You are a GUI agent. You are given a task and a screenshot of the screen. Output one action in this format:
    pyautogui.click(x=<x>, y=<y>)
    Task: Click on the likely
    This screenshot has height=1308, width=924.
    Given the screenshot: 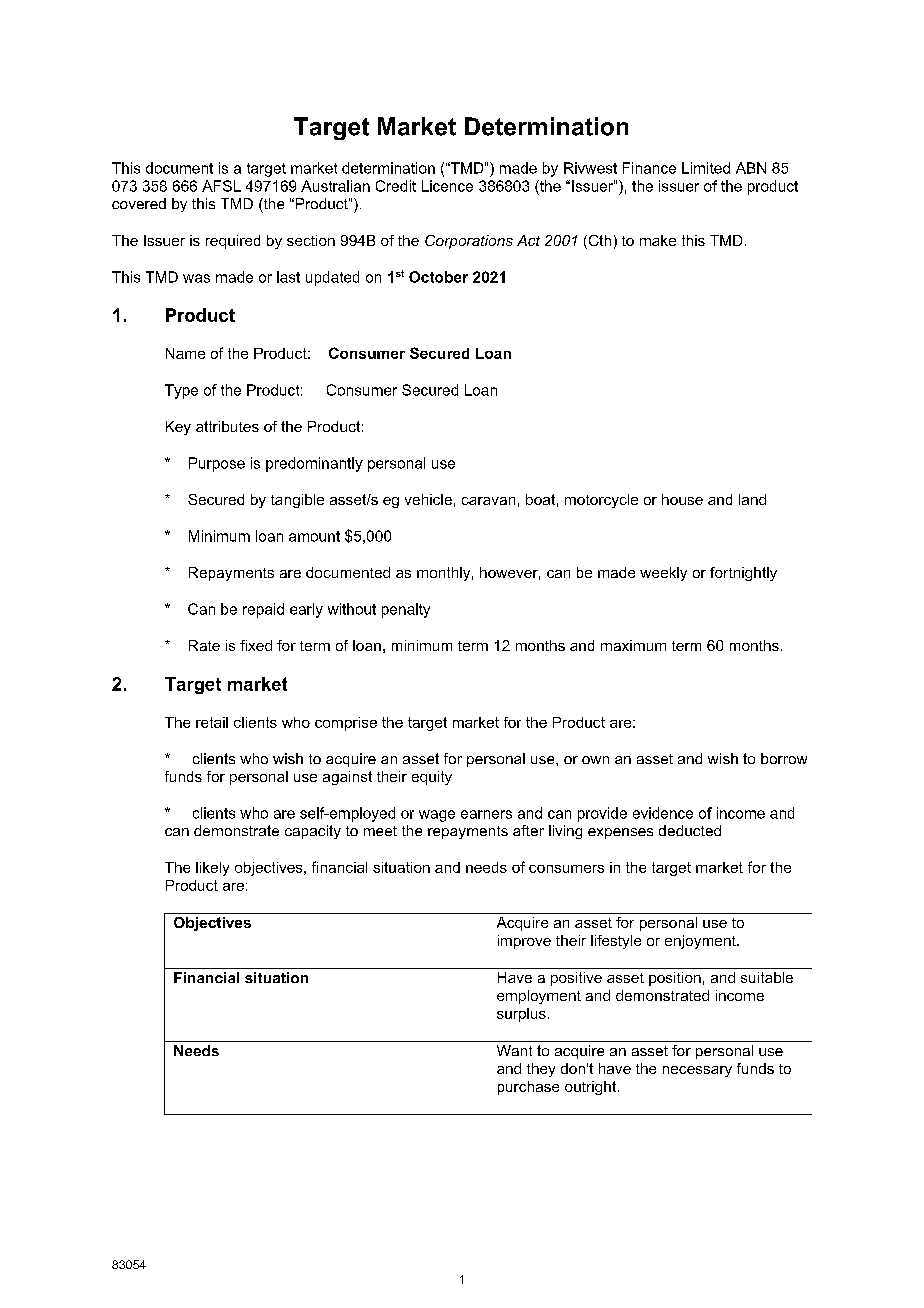 What is the action you would take?
    pyautogui.click(x=212, y=869)
